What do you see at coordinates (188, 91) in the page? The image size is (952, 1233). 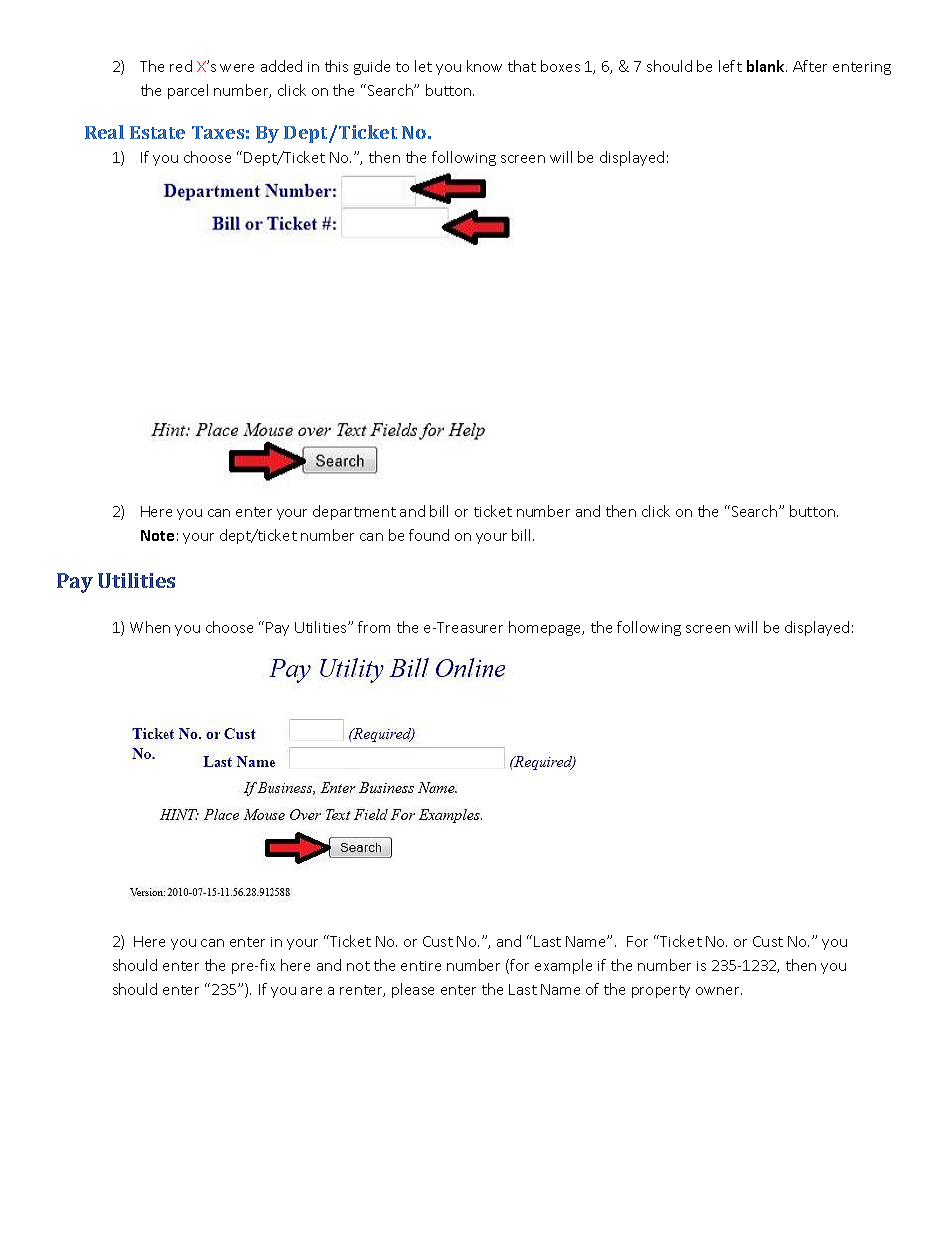 I see `parcel` at bounding box center [188, 91].
